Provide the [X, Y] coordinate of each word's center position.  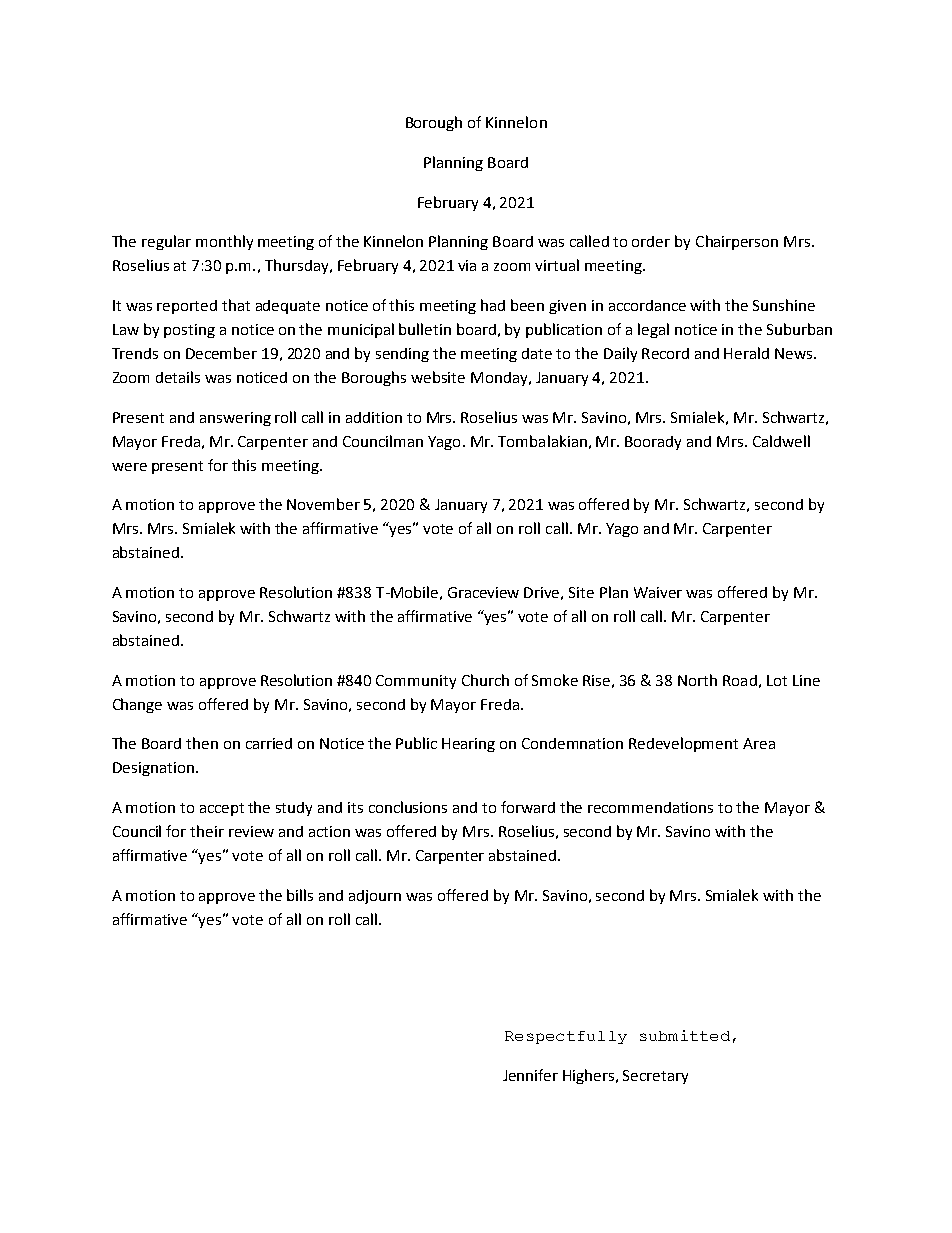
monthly [224, 242]
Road [740, 680]
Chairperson [737, 242]
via [467, 265]
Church [485, 680]
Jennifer [530, 1075]
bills [300, 895]
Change [137, 705]
